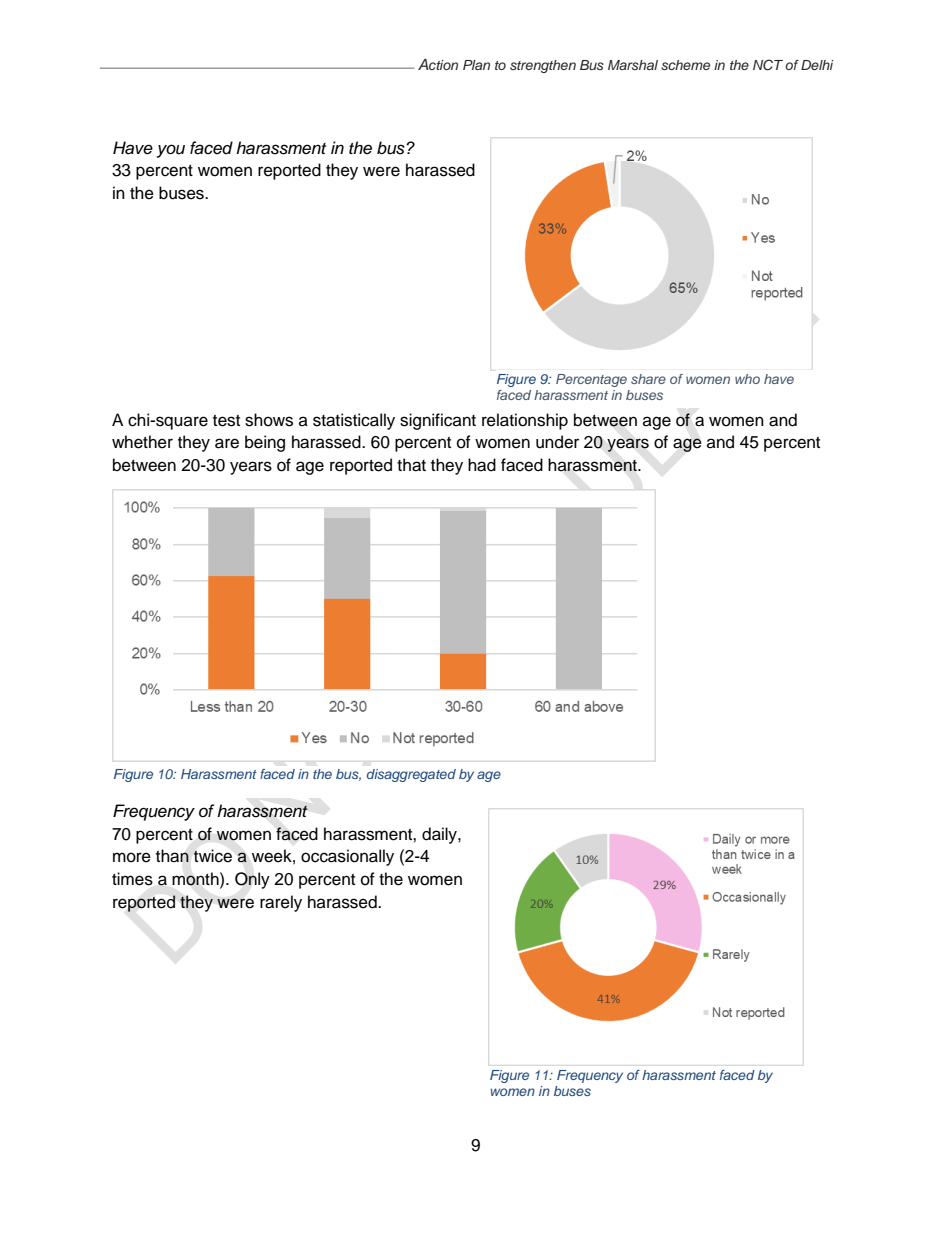 The width and height of the screenshot is (952, 1233). What do you see at coordinates (411, 775) in the screenshot?
I see `disaggregated` at bounding box center [411, 775].
